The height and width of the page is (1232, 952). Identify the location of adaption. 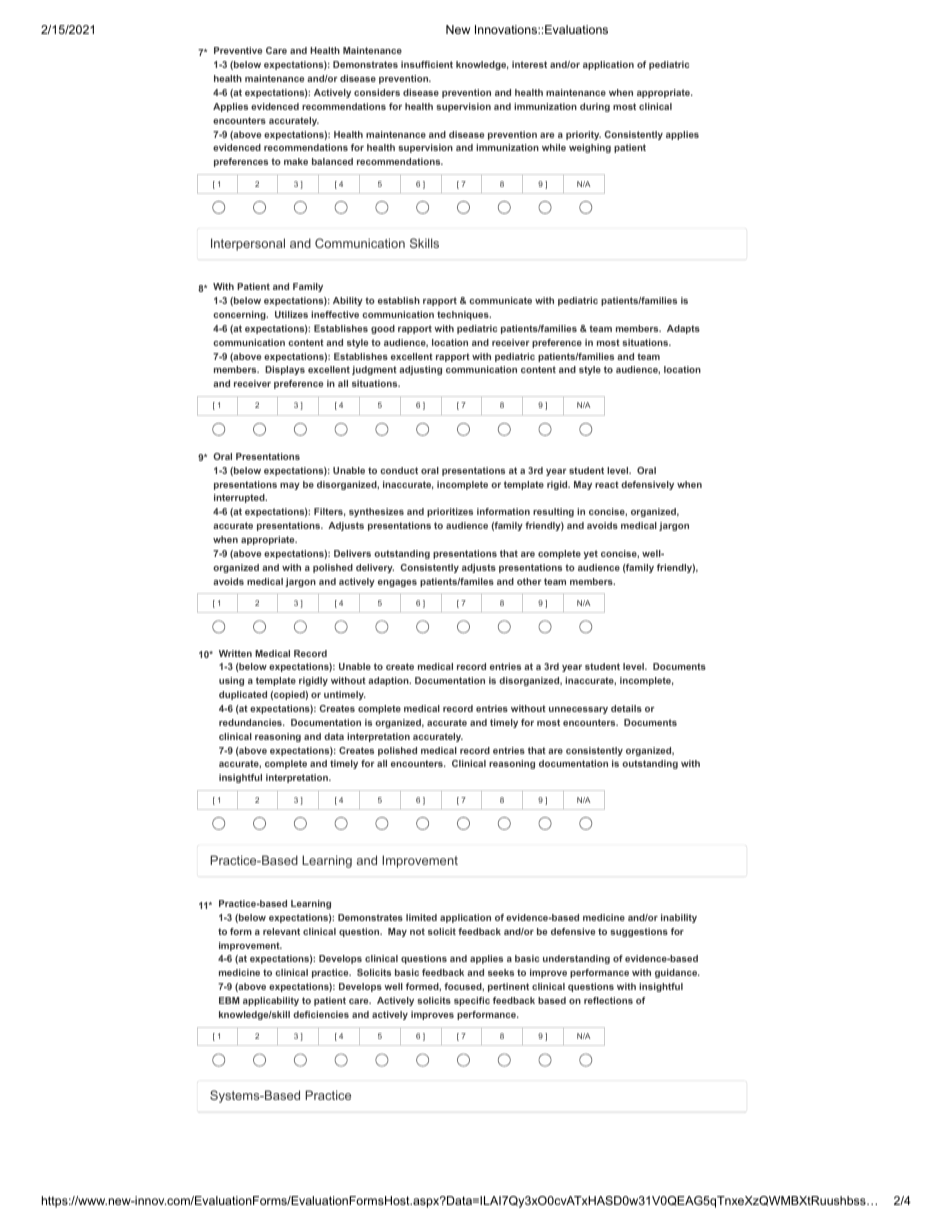
(389, 681).
